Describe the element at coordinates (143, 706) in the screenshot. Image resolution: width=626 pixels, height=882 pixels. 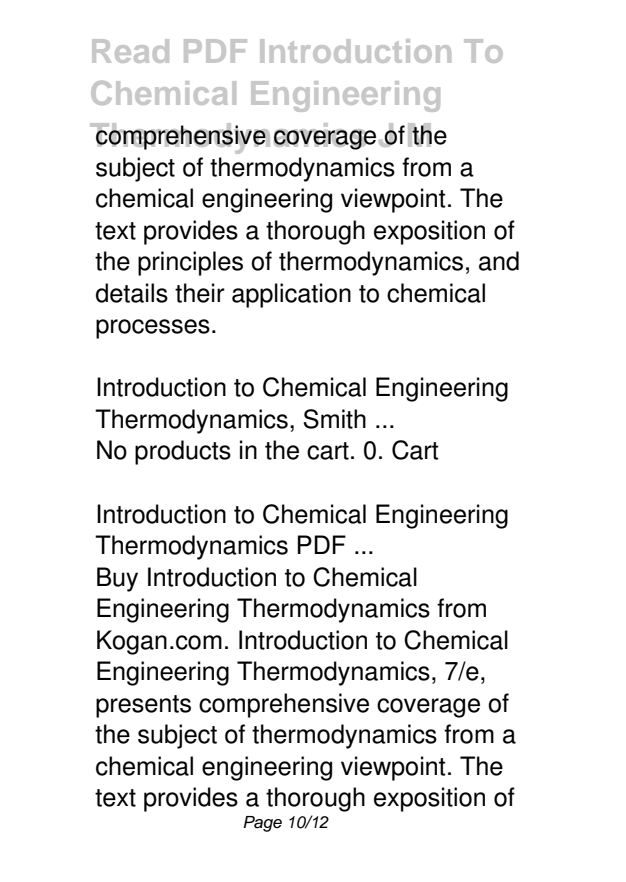
I see `presents` at that location.
